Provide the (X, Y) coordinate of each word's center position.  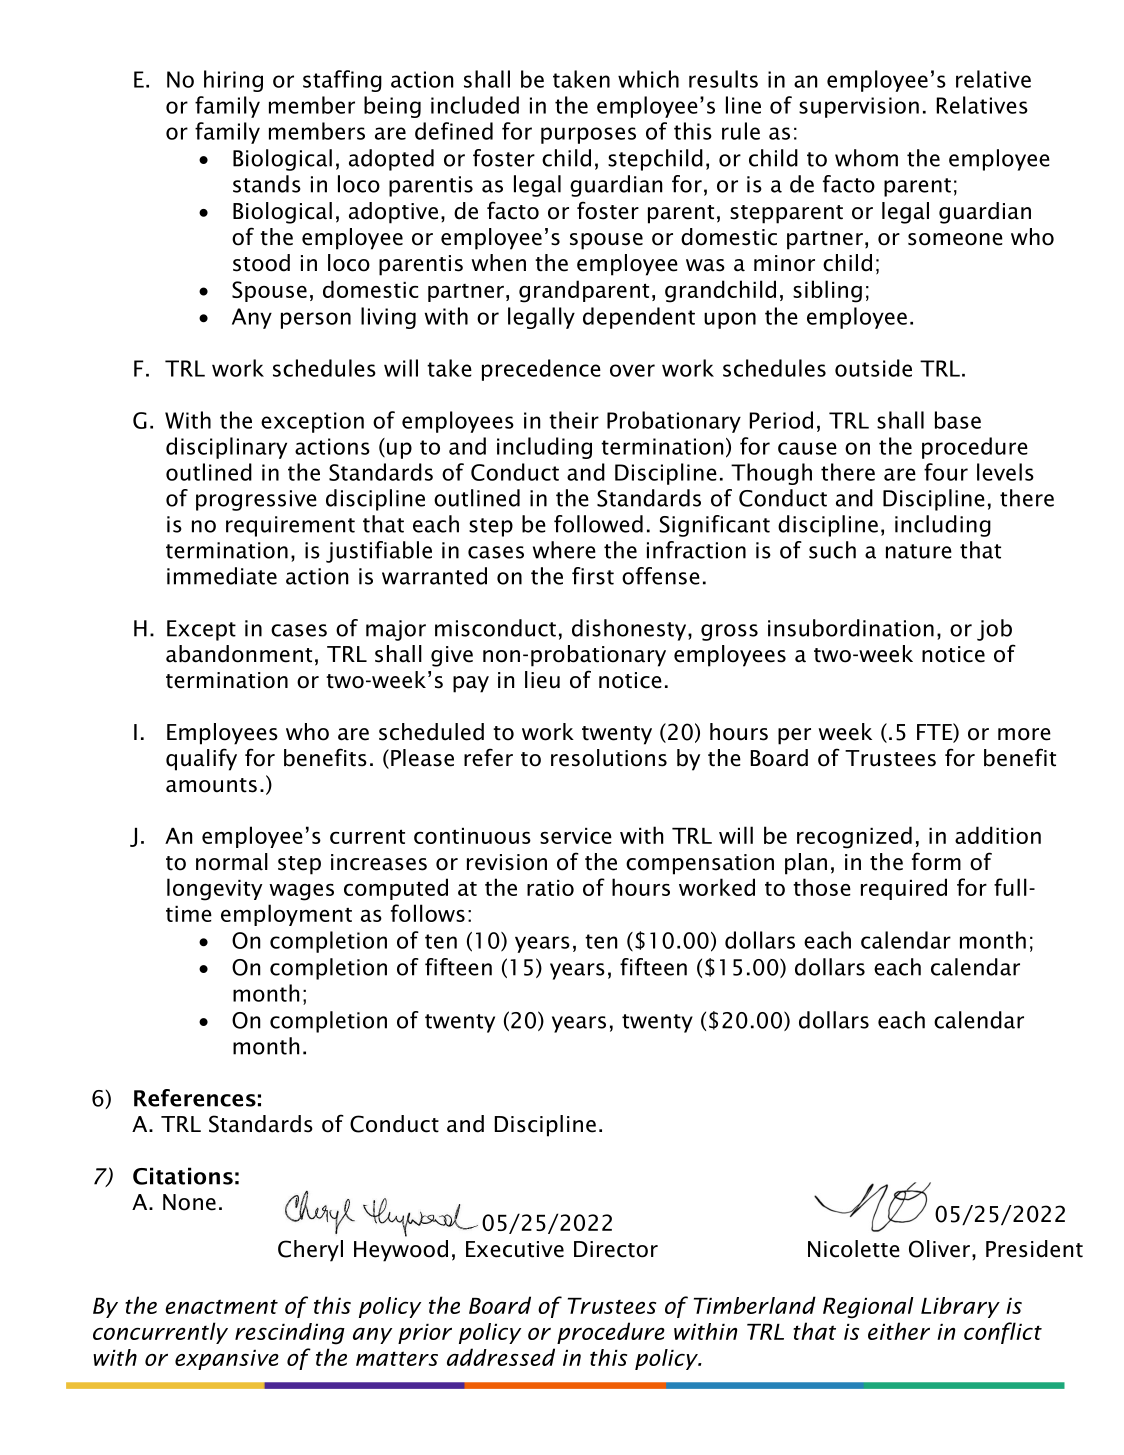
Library (960, 1307)
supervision (859, 107)
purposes (588, 135)
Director (616, 1249)
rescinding (290, 1334)
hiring (233, 81)
